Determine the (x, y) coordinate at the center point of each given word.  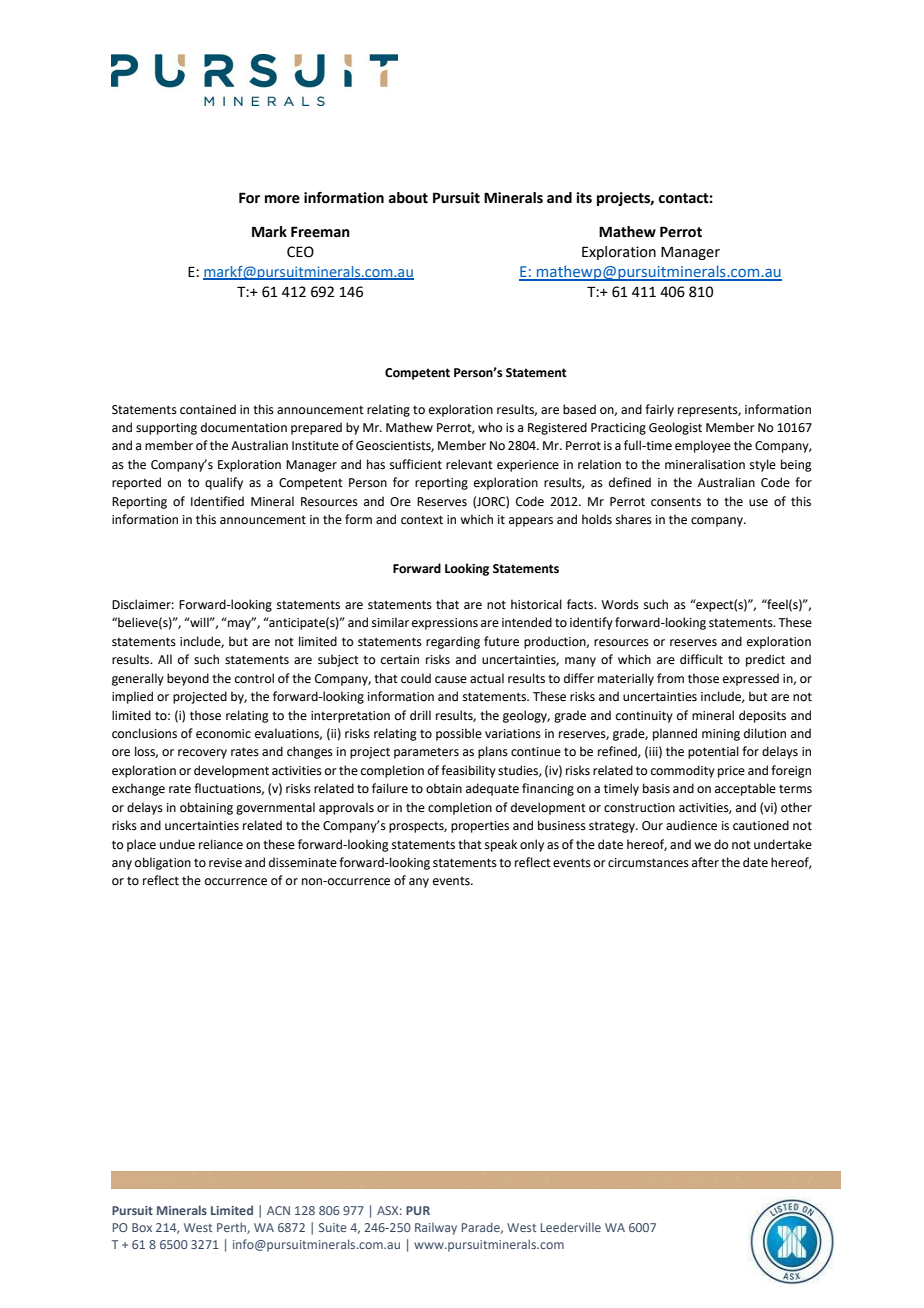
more (282, 199)
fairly (659, 410)
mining (721, 735)
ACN (278, 1210)
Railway (436, 1229)
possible (459, 734)
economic (223, 734)
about (408, 198)
